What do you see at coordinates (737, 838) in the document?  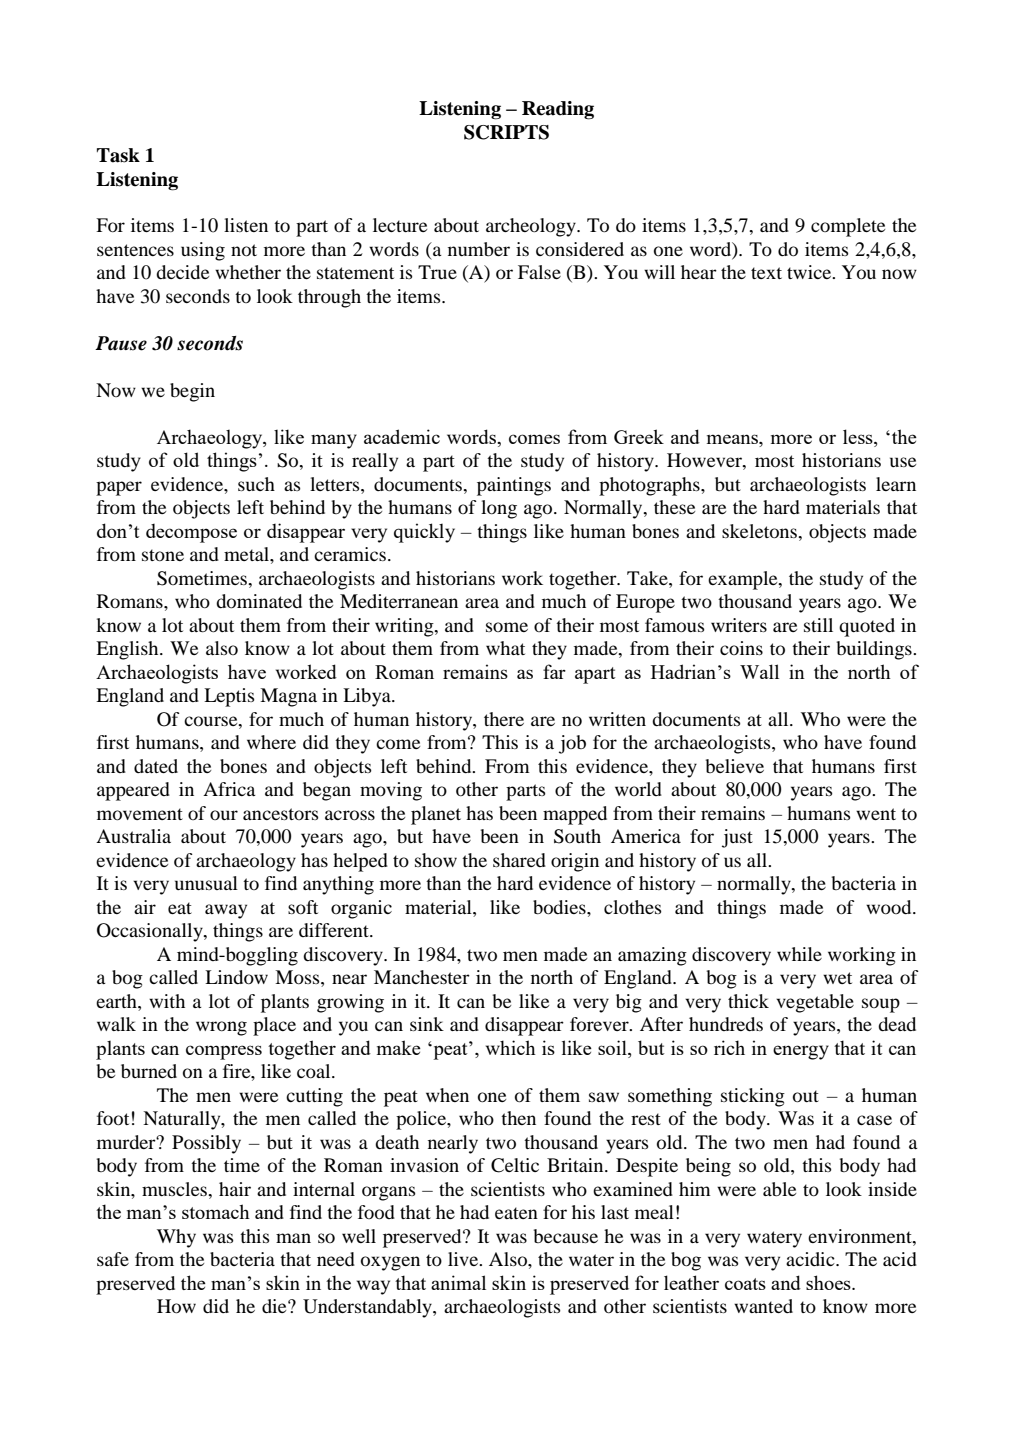 I see `just` at bounding box center [737, 838].
